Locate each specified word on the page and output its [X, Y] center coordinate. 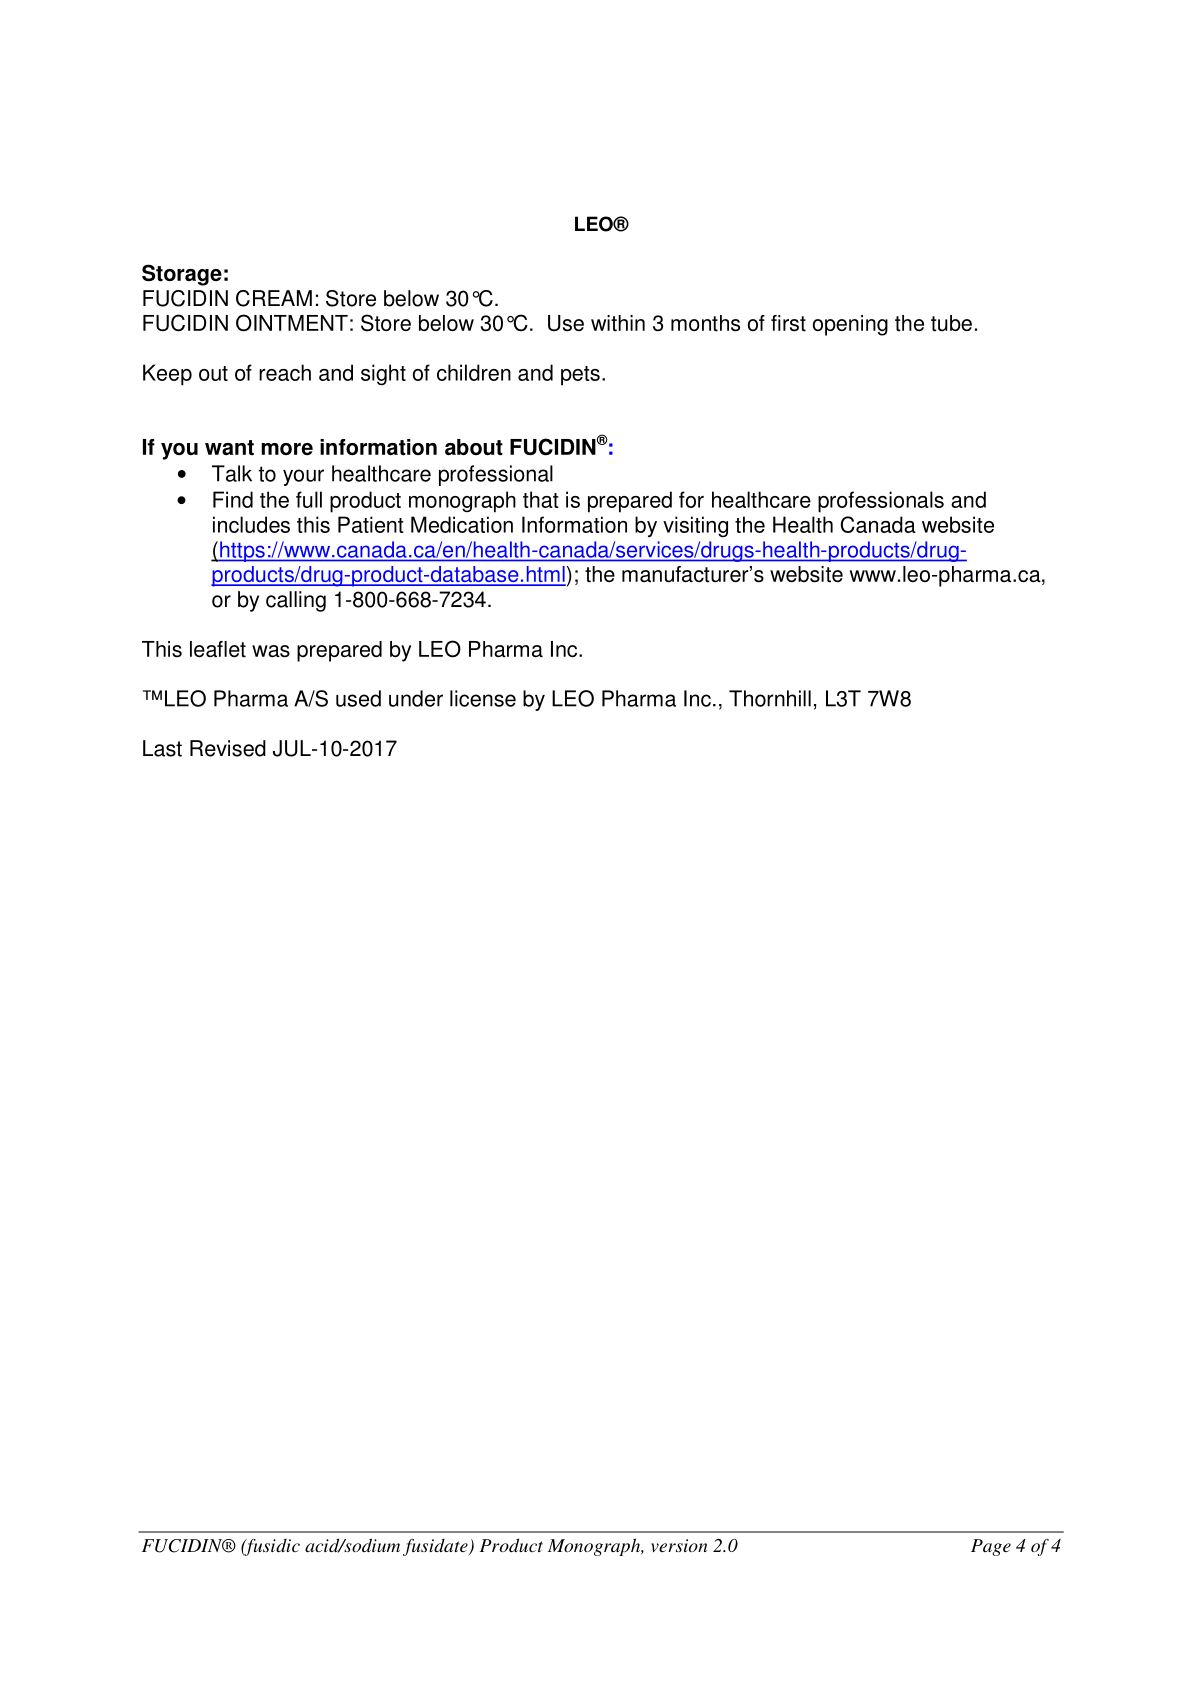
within [618, 323]
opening [850, 325]
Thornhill [770, 698]
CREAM [274, 298]
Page [991, 1547]
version [679, 1545]
